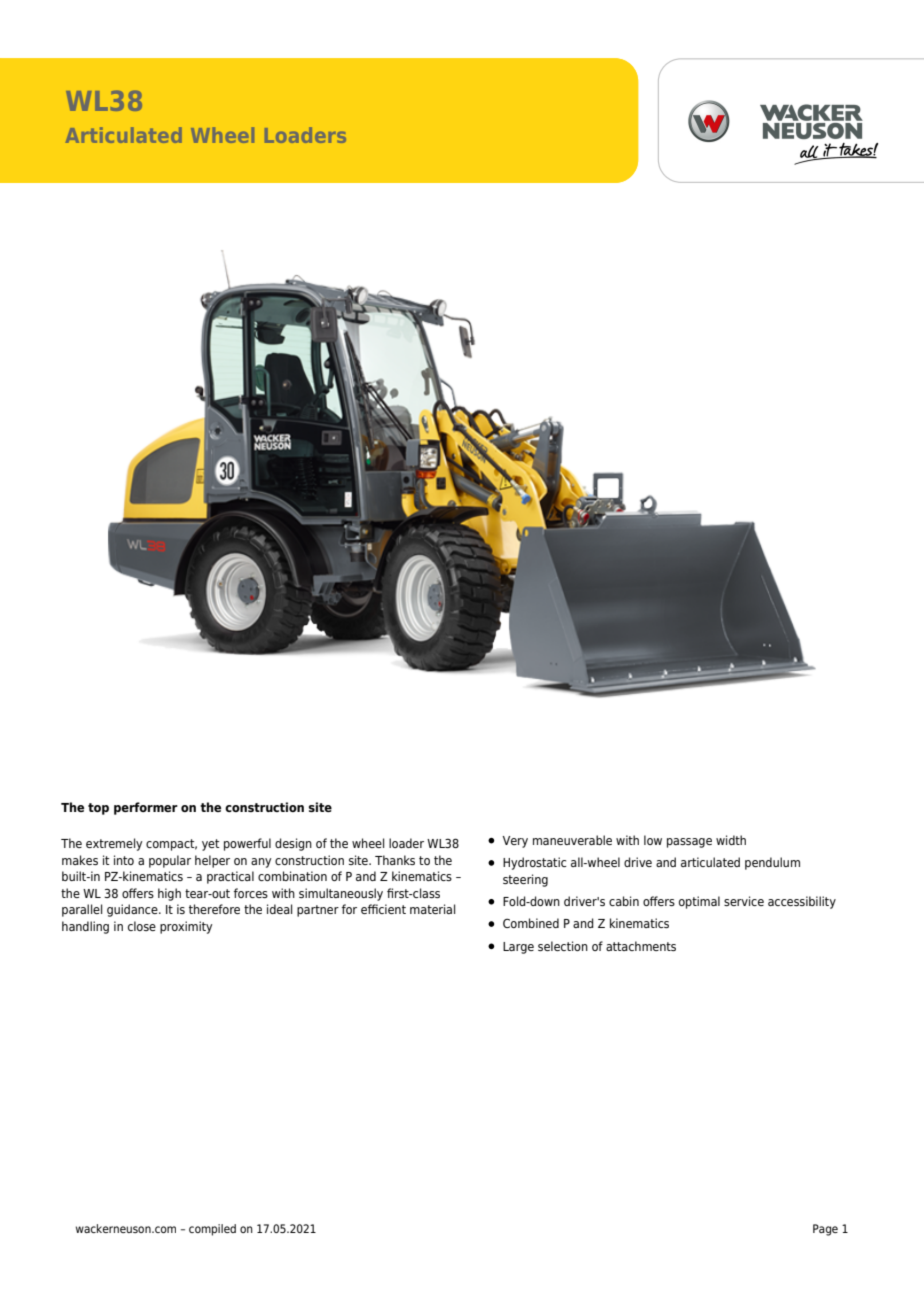 Image resolution: width=924 pixels, height=1308 pixels. Describe the element at coordinates (518, 948) in the document. I see `Large` at that location.
